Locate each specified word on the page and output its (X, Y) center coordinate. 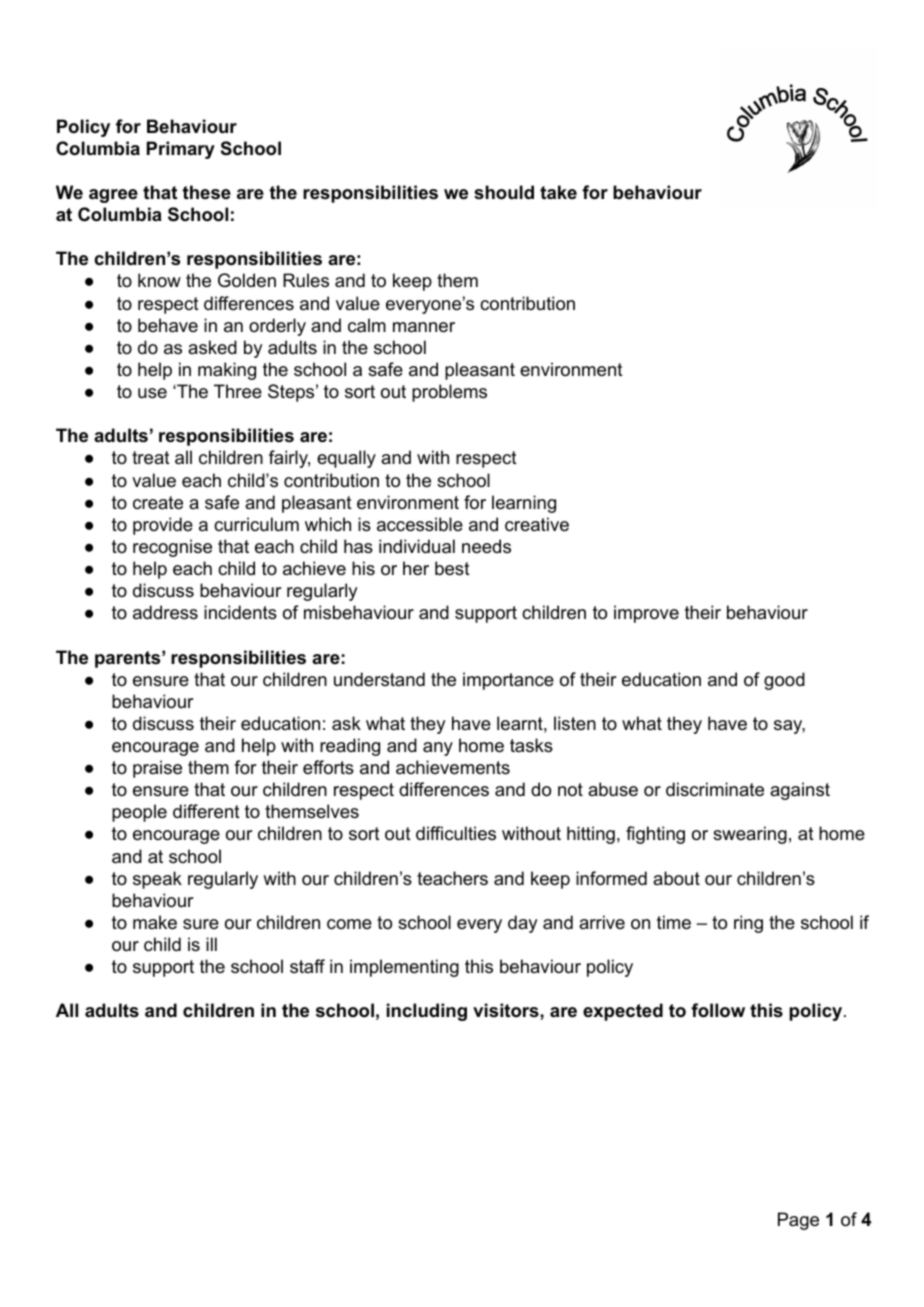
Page (798, 1221)
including (427, 1012)
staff (307, 966)
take (558, 192)
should (504, 192)
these (206, 192)
